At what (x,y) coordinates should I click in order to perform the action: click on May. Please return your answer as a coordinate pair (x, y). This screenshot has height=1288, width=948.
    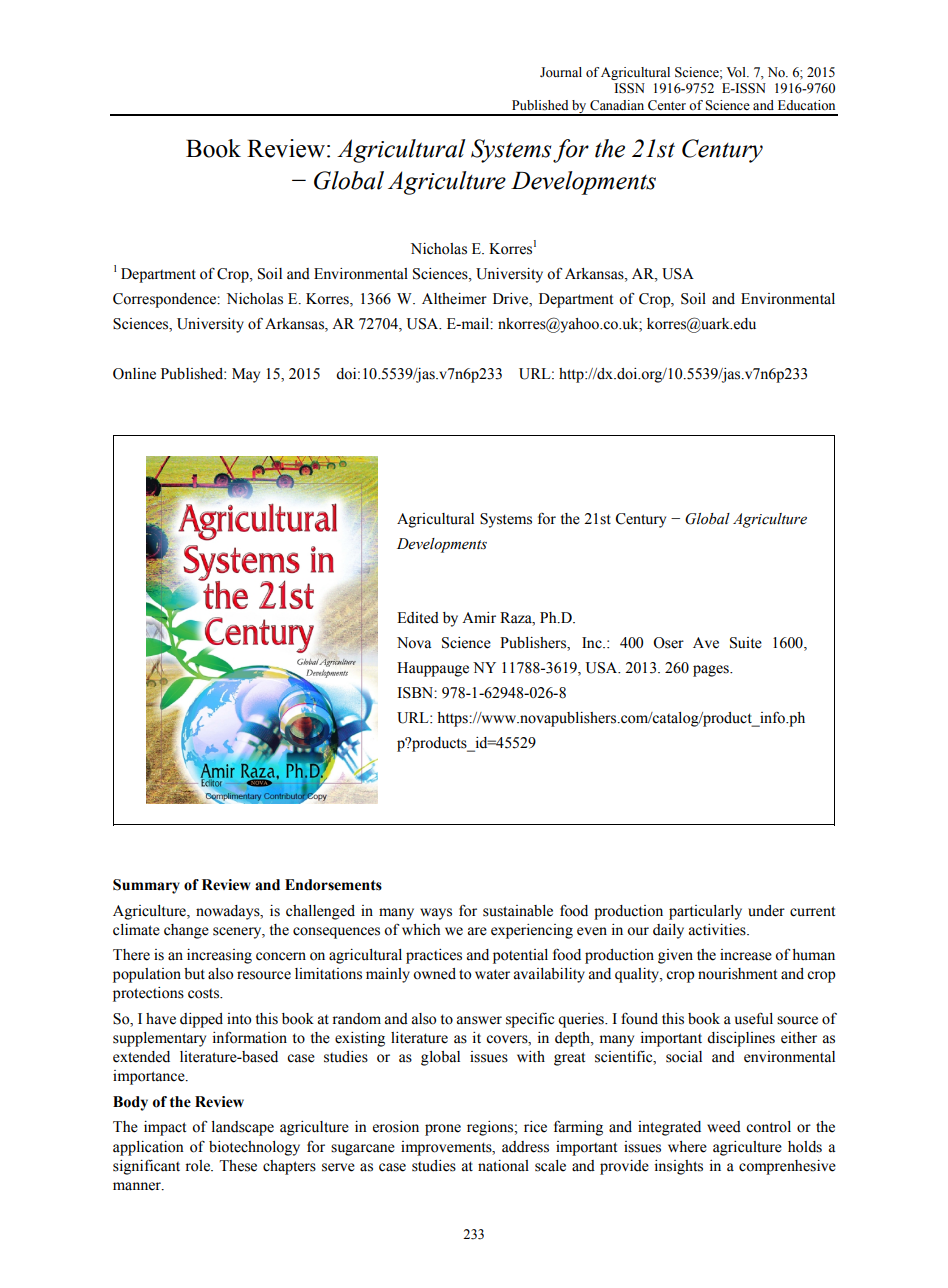
    Looking at the image, I should click on (246, 375).
